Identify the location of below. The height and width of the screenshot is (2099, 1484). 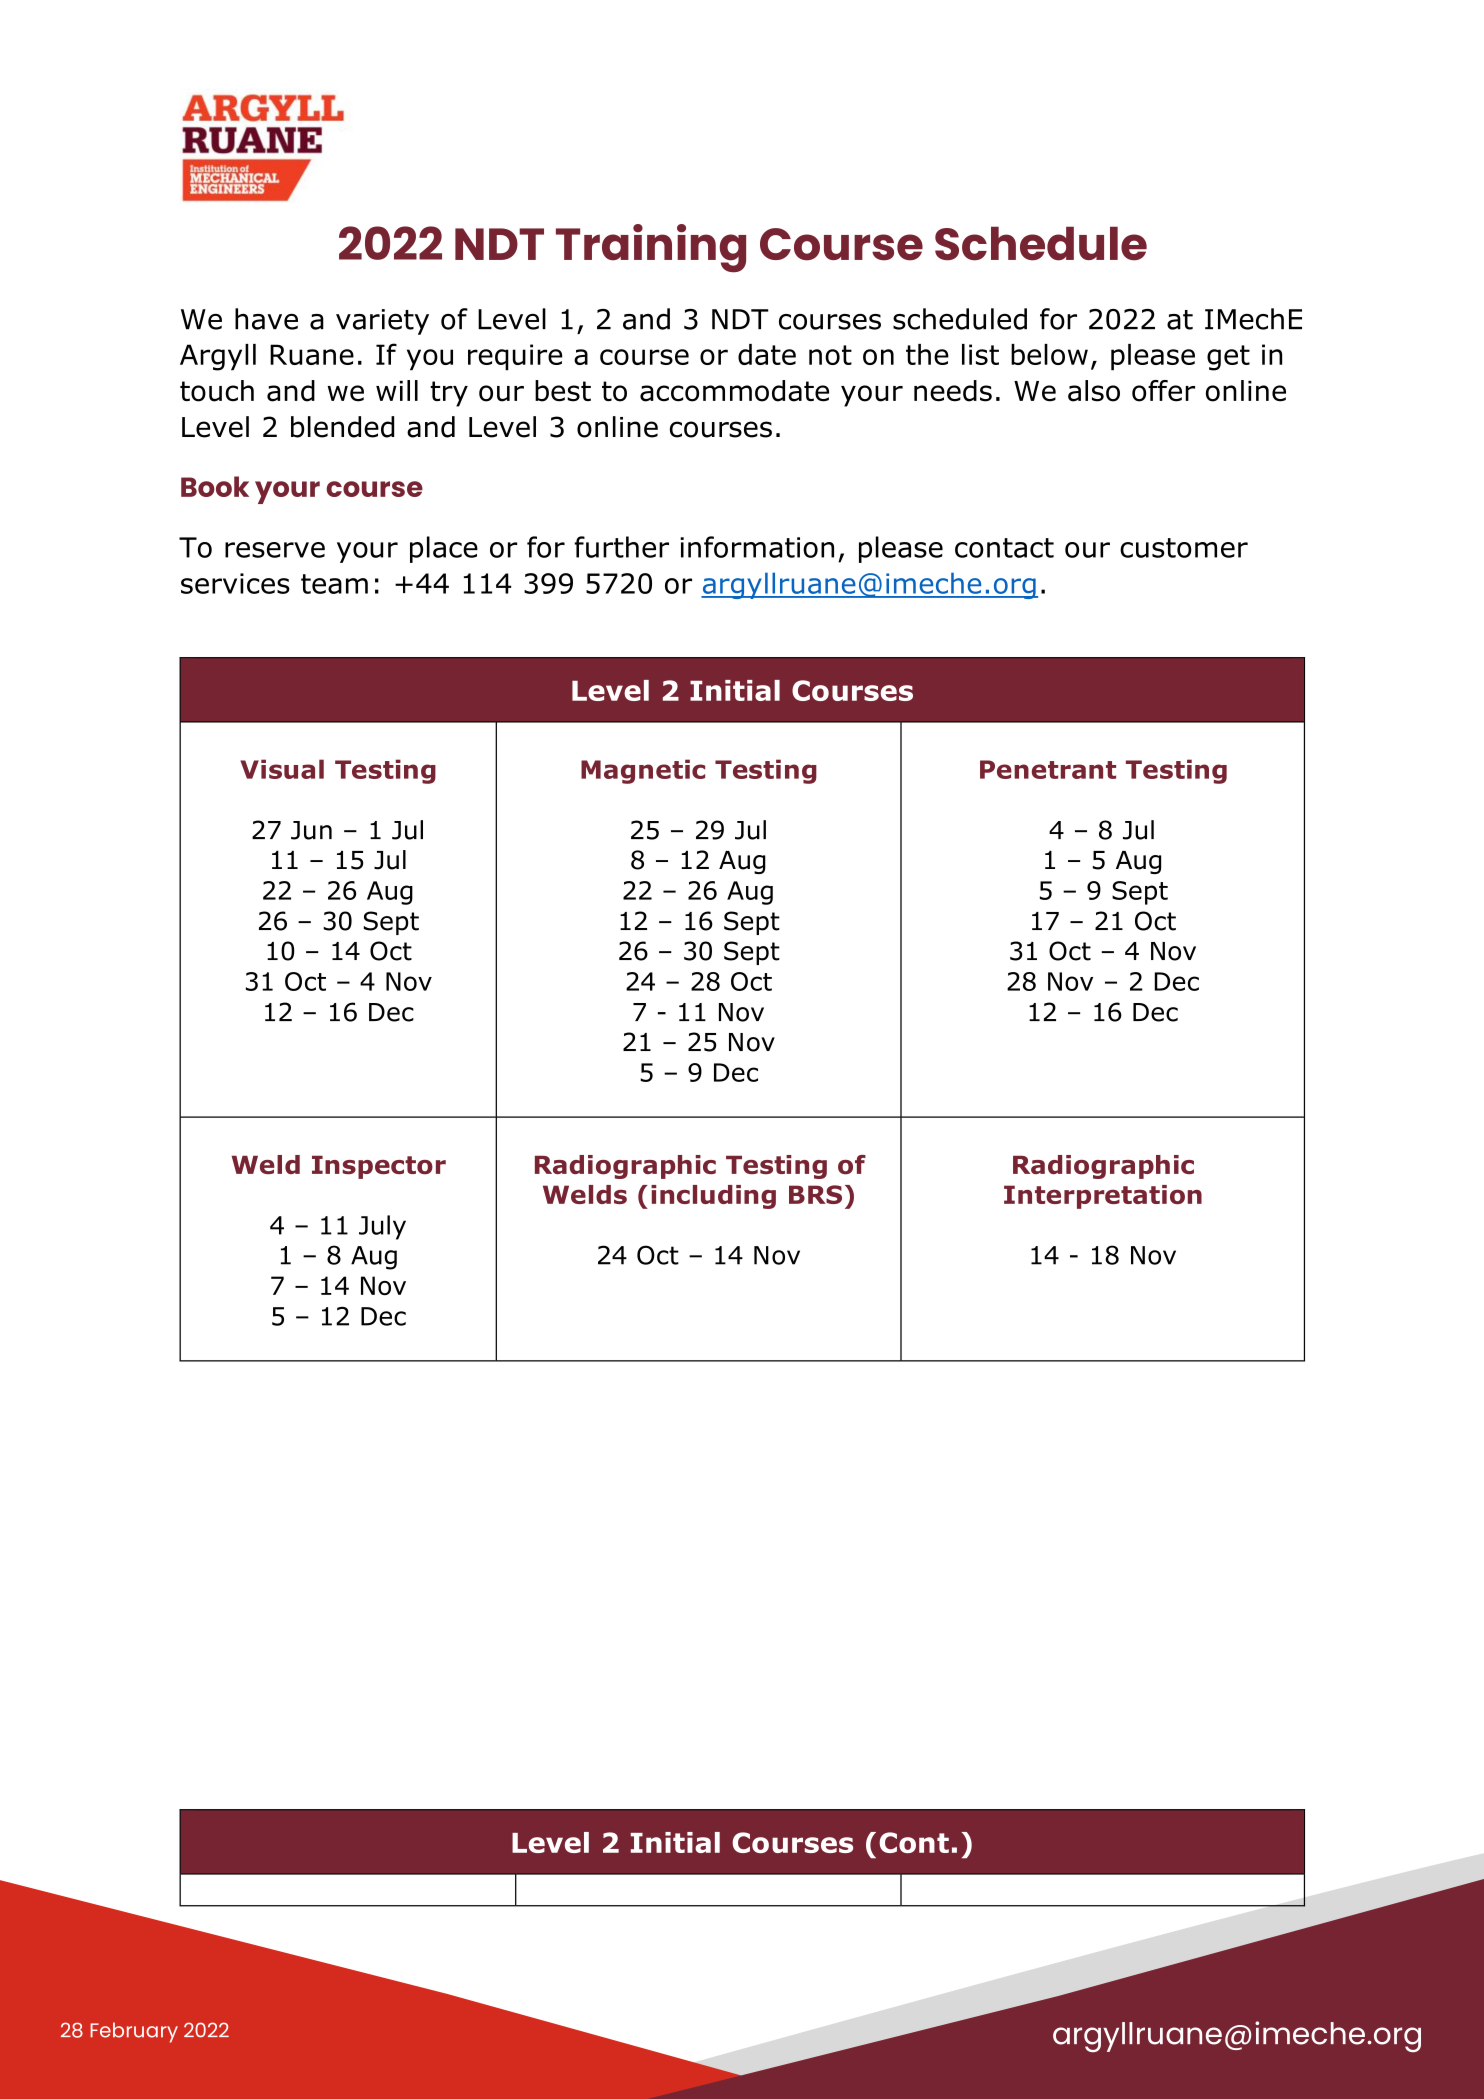
(1049, 354).
